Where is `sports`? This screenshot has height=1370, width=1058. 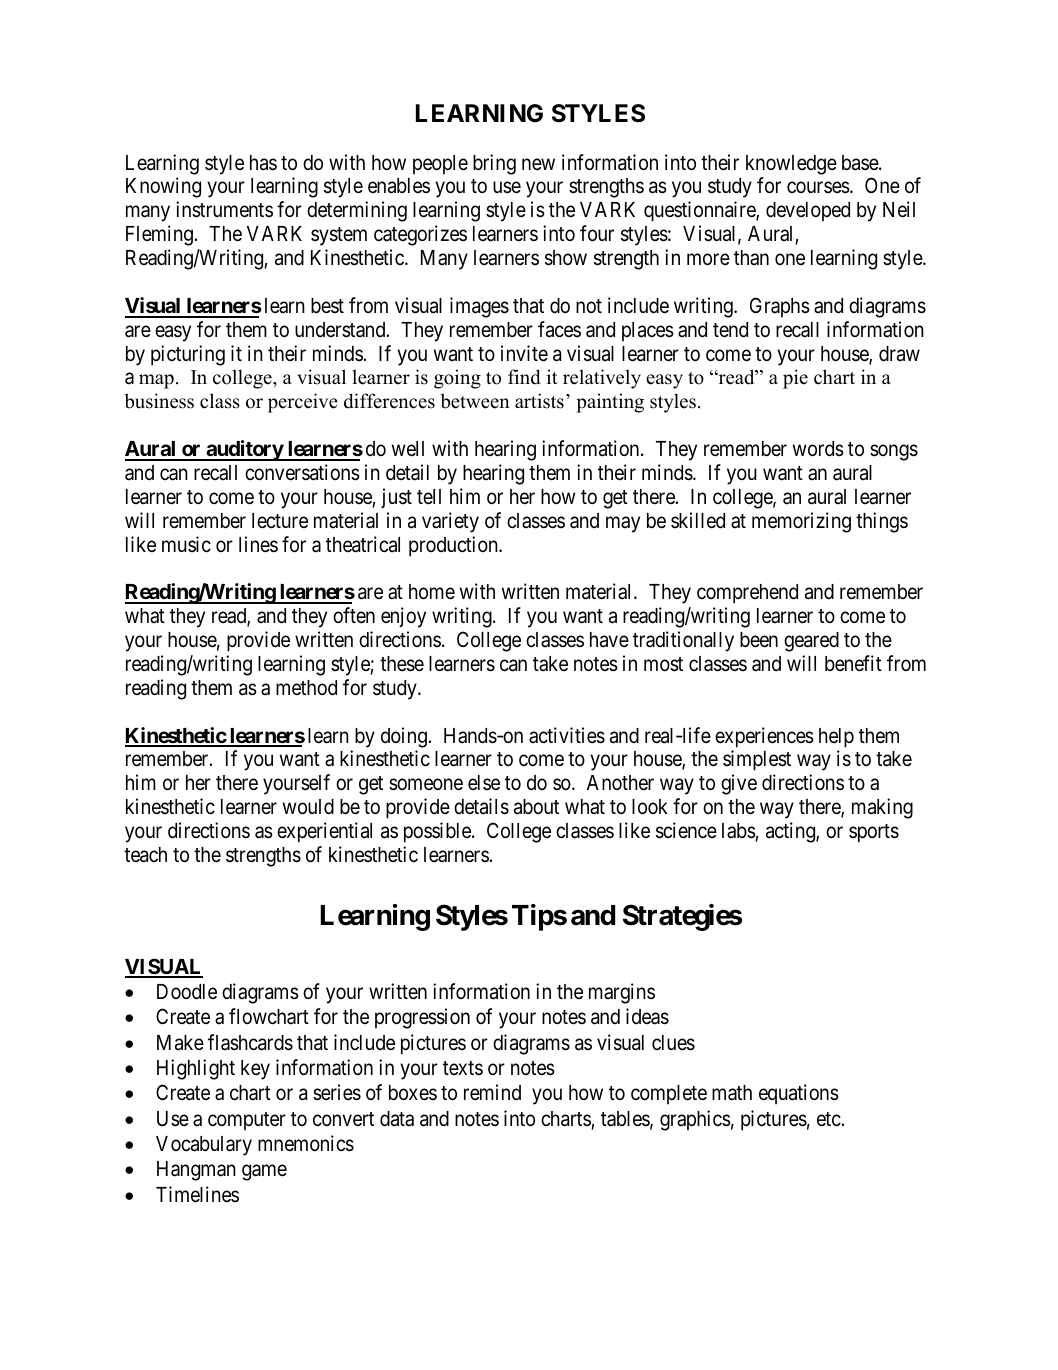
sports is located at coordinates (874, 833).
